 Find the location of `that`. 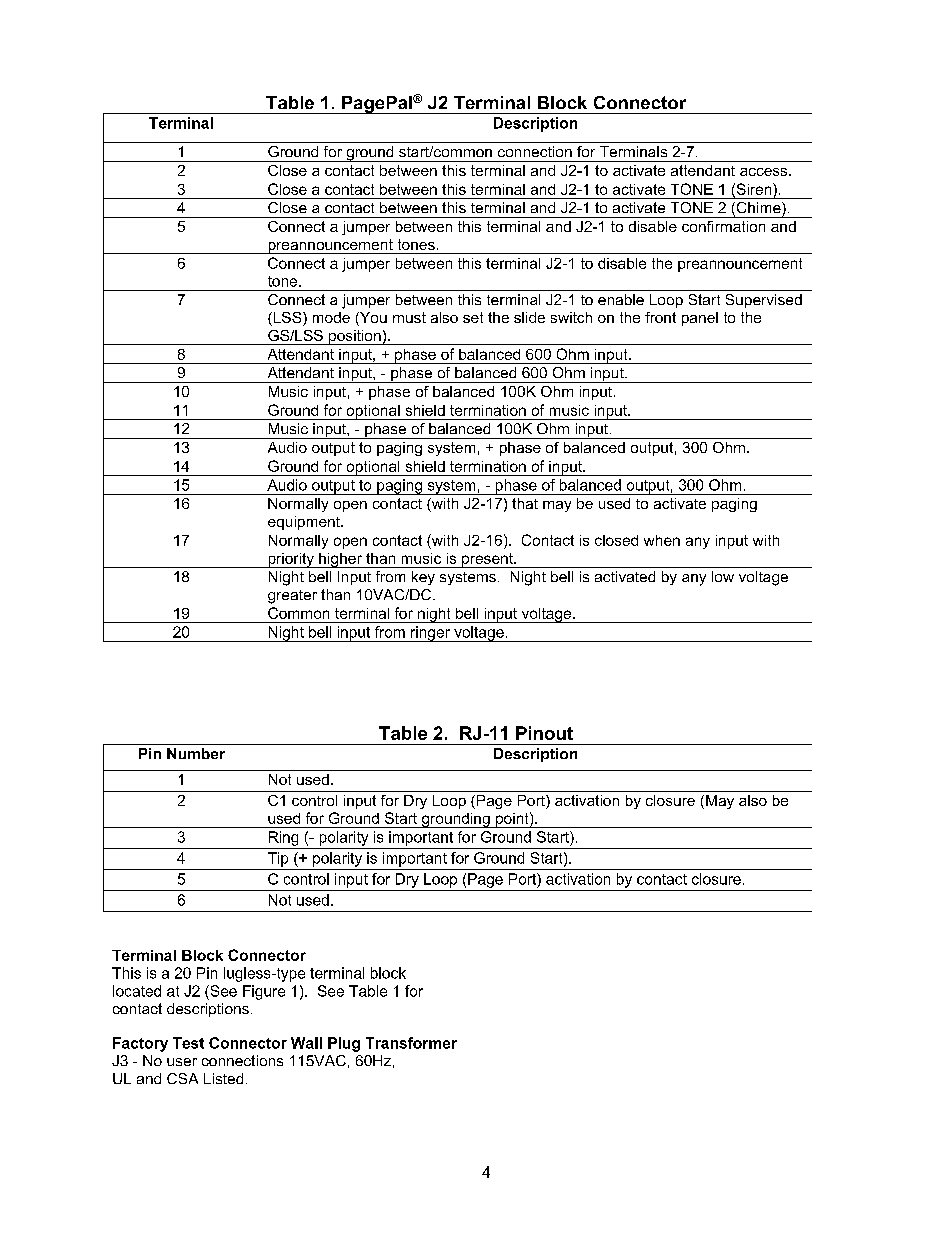

that is located at coordinates (525, 503).
